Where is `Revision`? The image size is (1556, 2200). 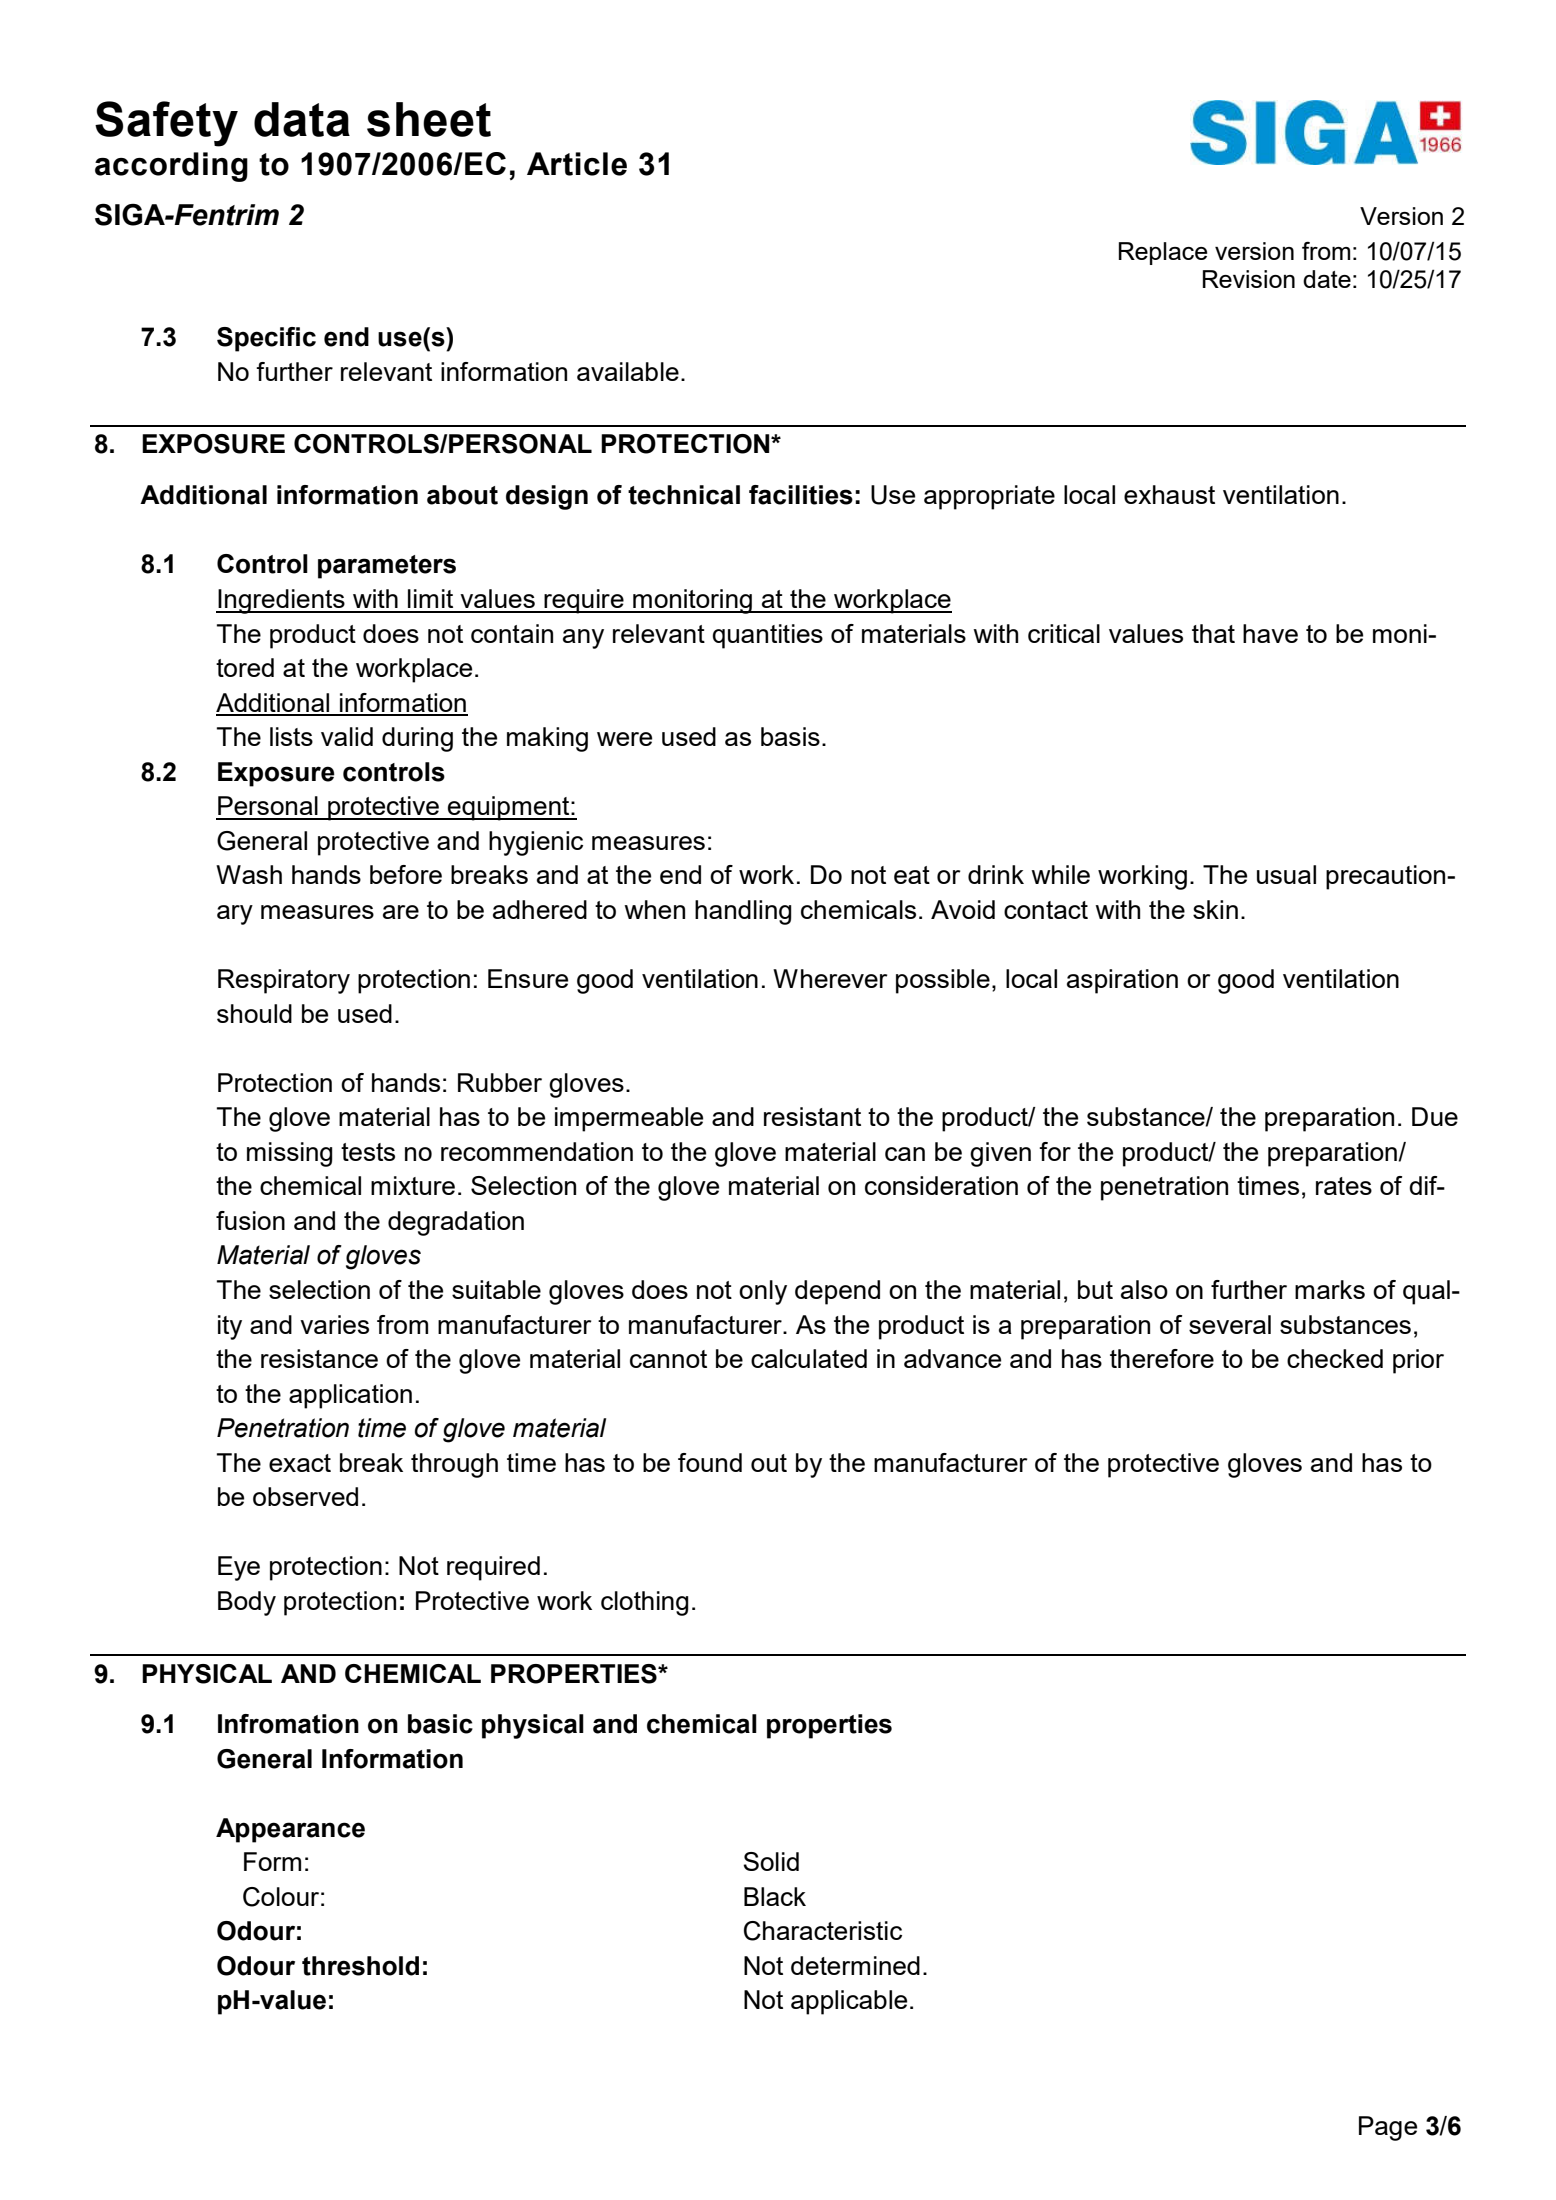
Revision is located at coordinates (1249, 279).
